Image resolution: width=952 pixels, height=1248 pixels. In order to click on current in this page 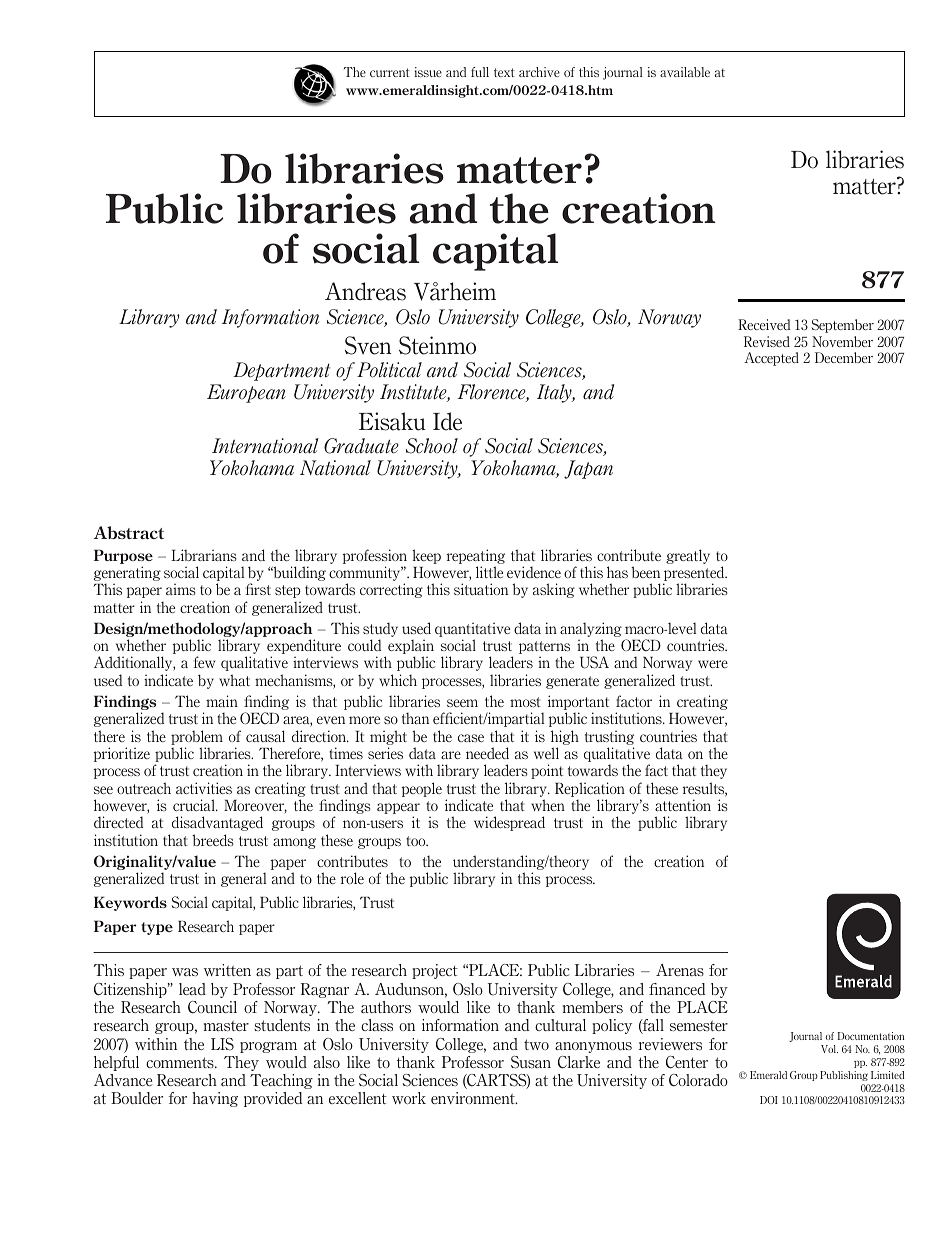, I will do `click(390, 72)`.
